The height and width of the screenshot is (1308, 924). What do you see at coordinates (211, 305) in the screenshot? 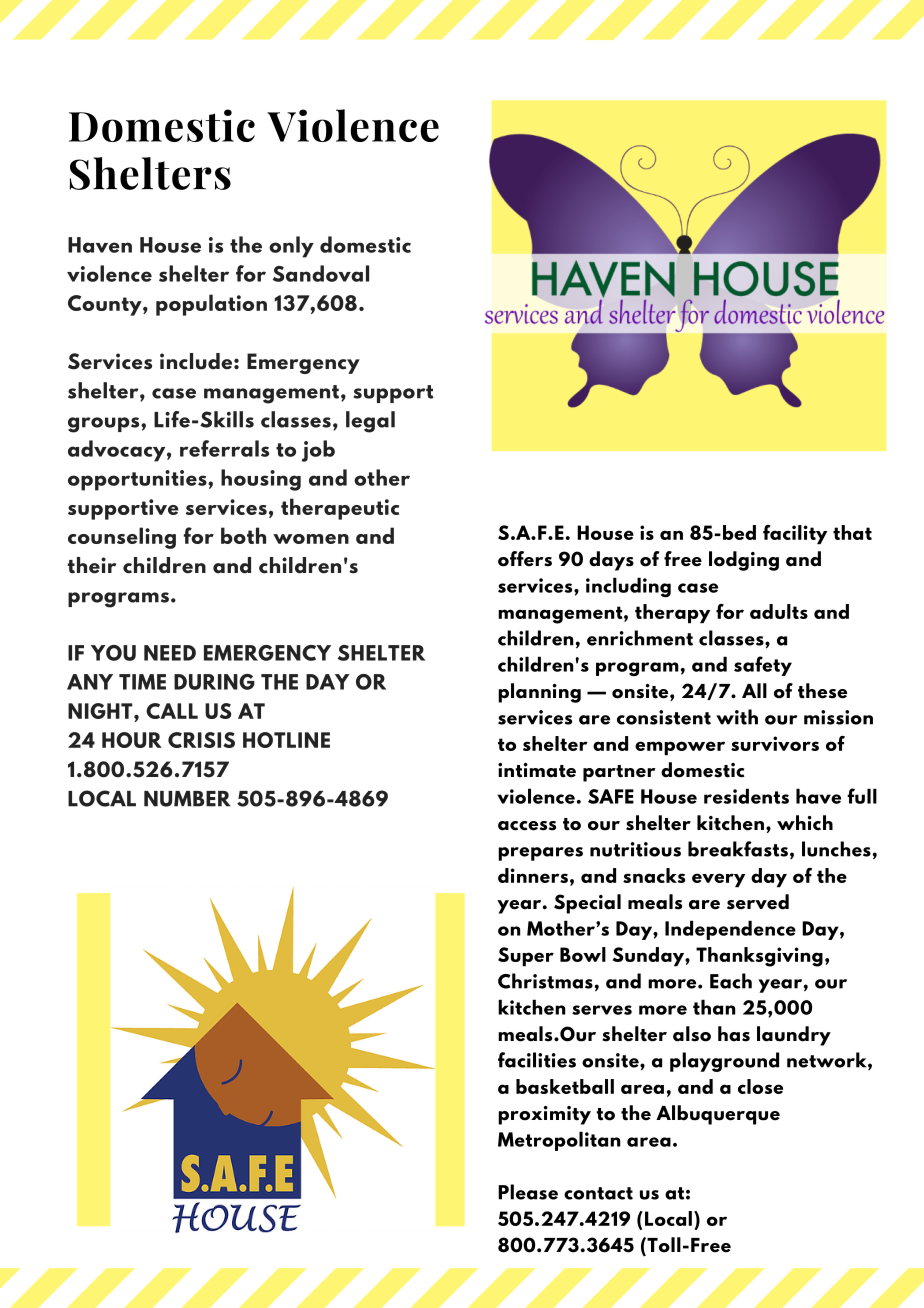
I see `population` at bounding box center [211, 305].
